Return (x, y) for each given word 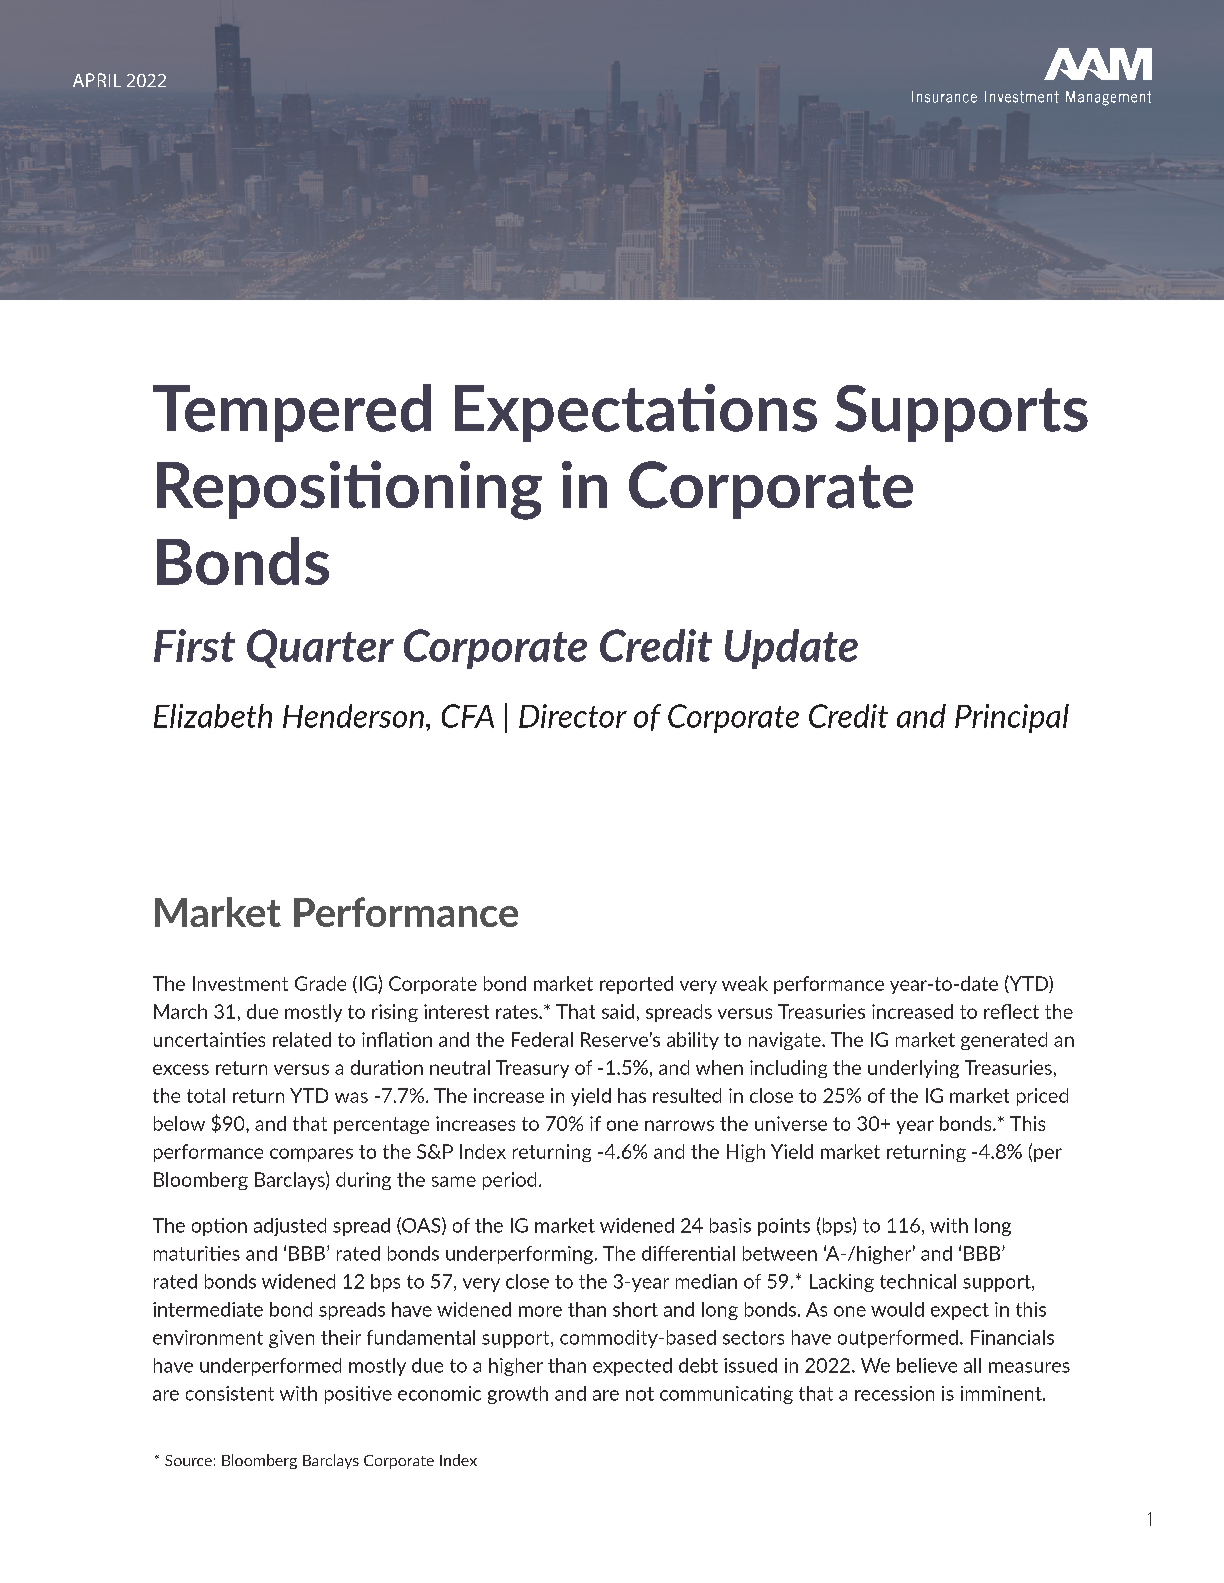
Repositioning (349, 490)
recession (894, 1393)
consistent (230, 1393)
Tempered (292, 413)
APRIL (97, 80)
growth (518, 1395)
